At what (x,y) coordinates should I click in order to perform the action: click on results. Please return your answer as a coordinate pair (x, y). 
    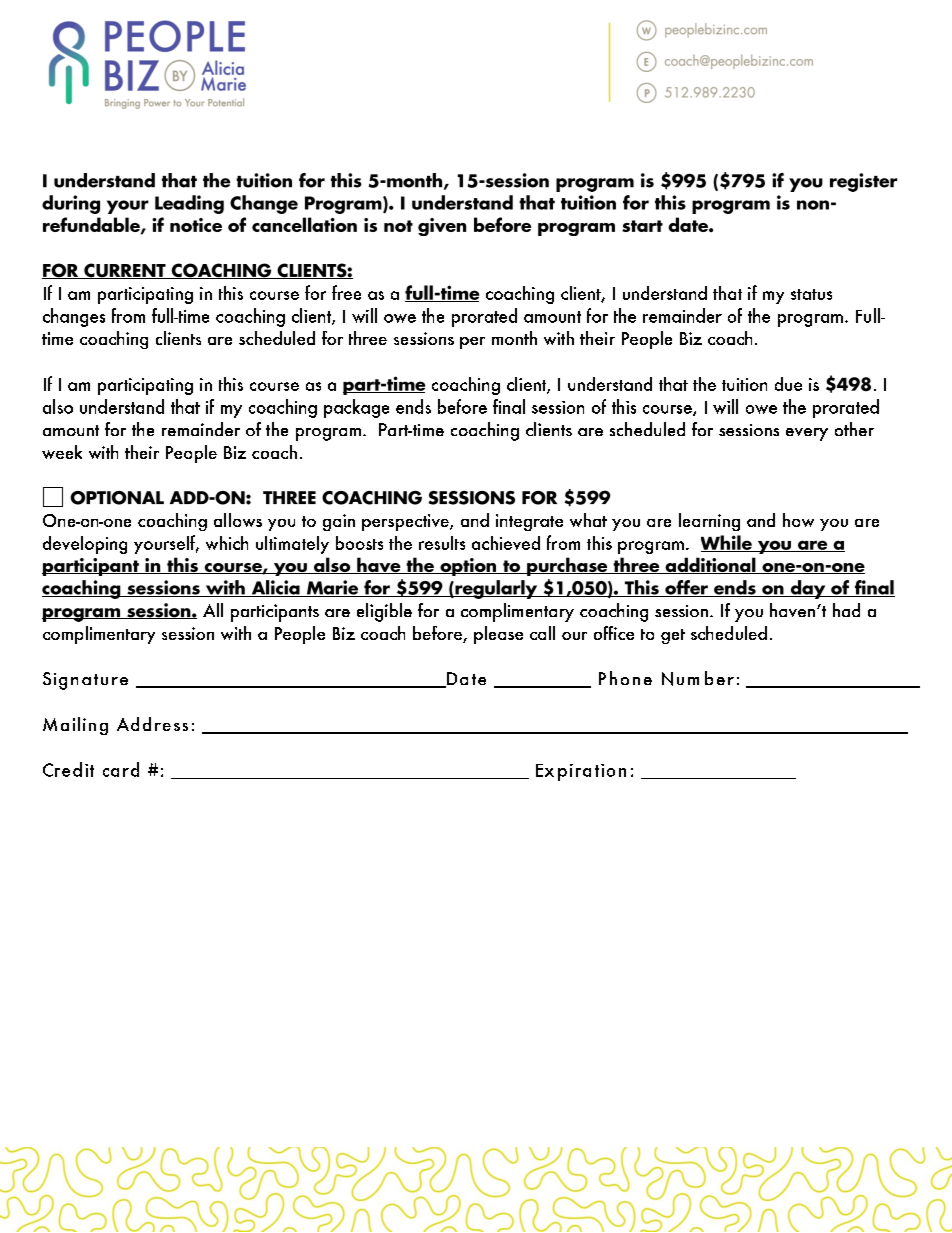
    Looking at the image, I should click on (442, 543).
